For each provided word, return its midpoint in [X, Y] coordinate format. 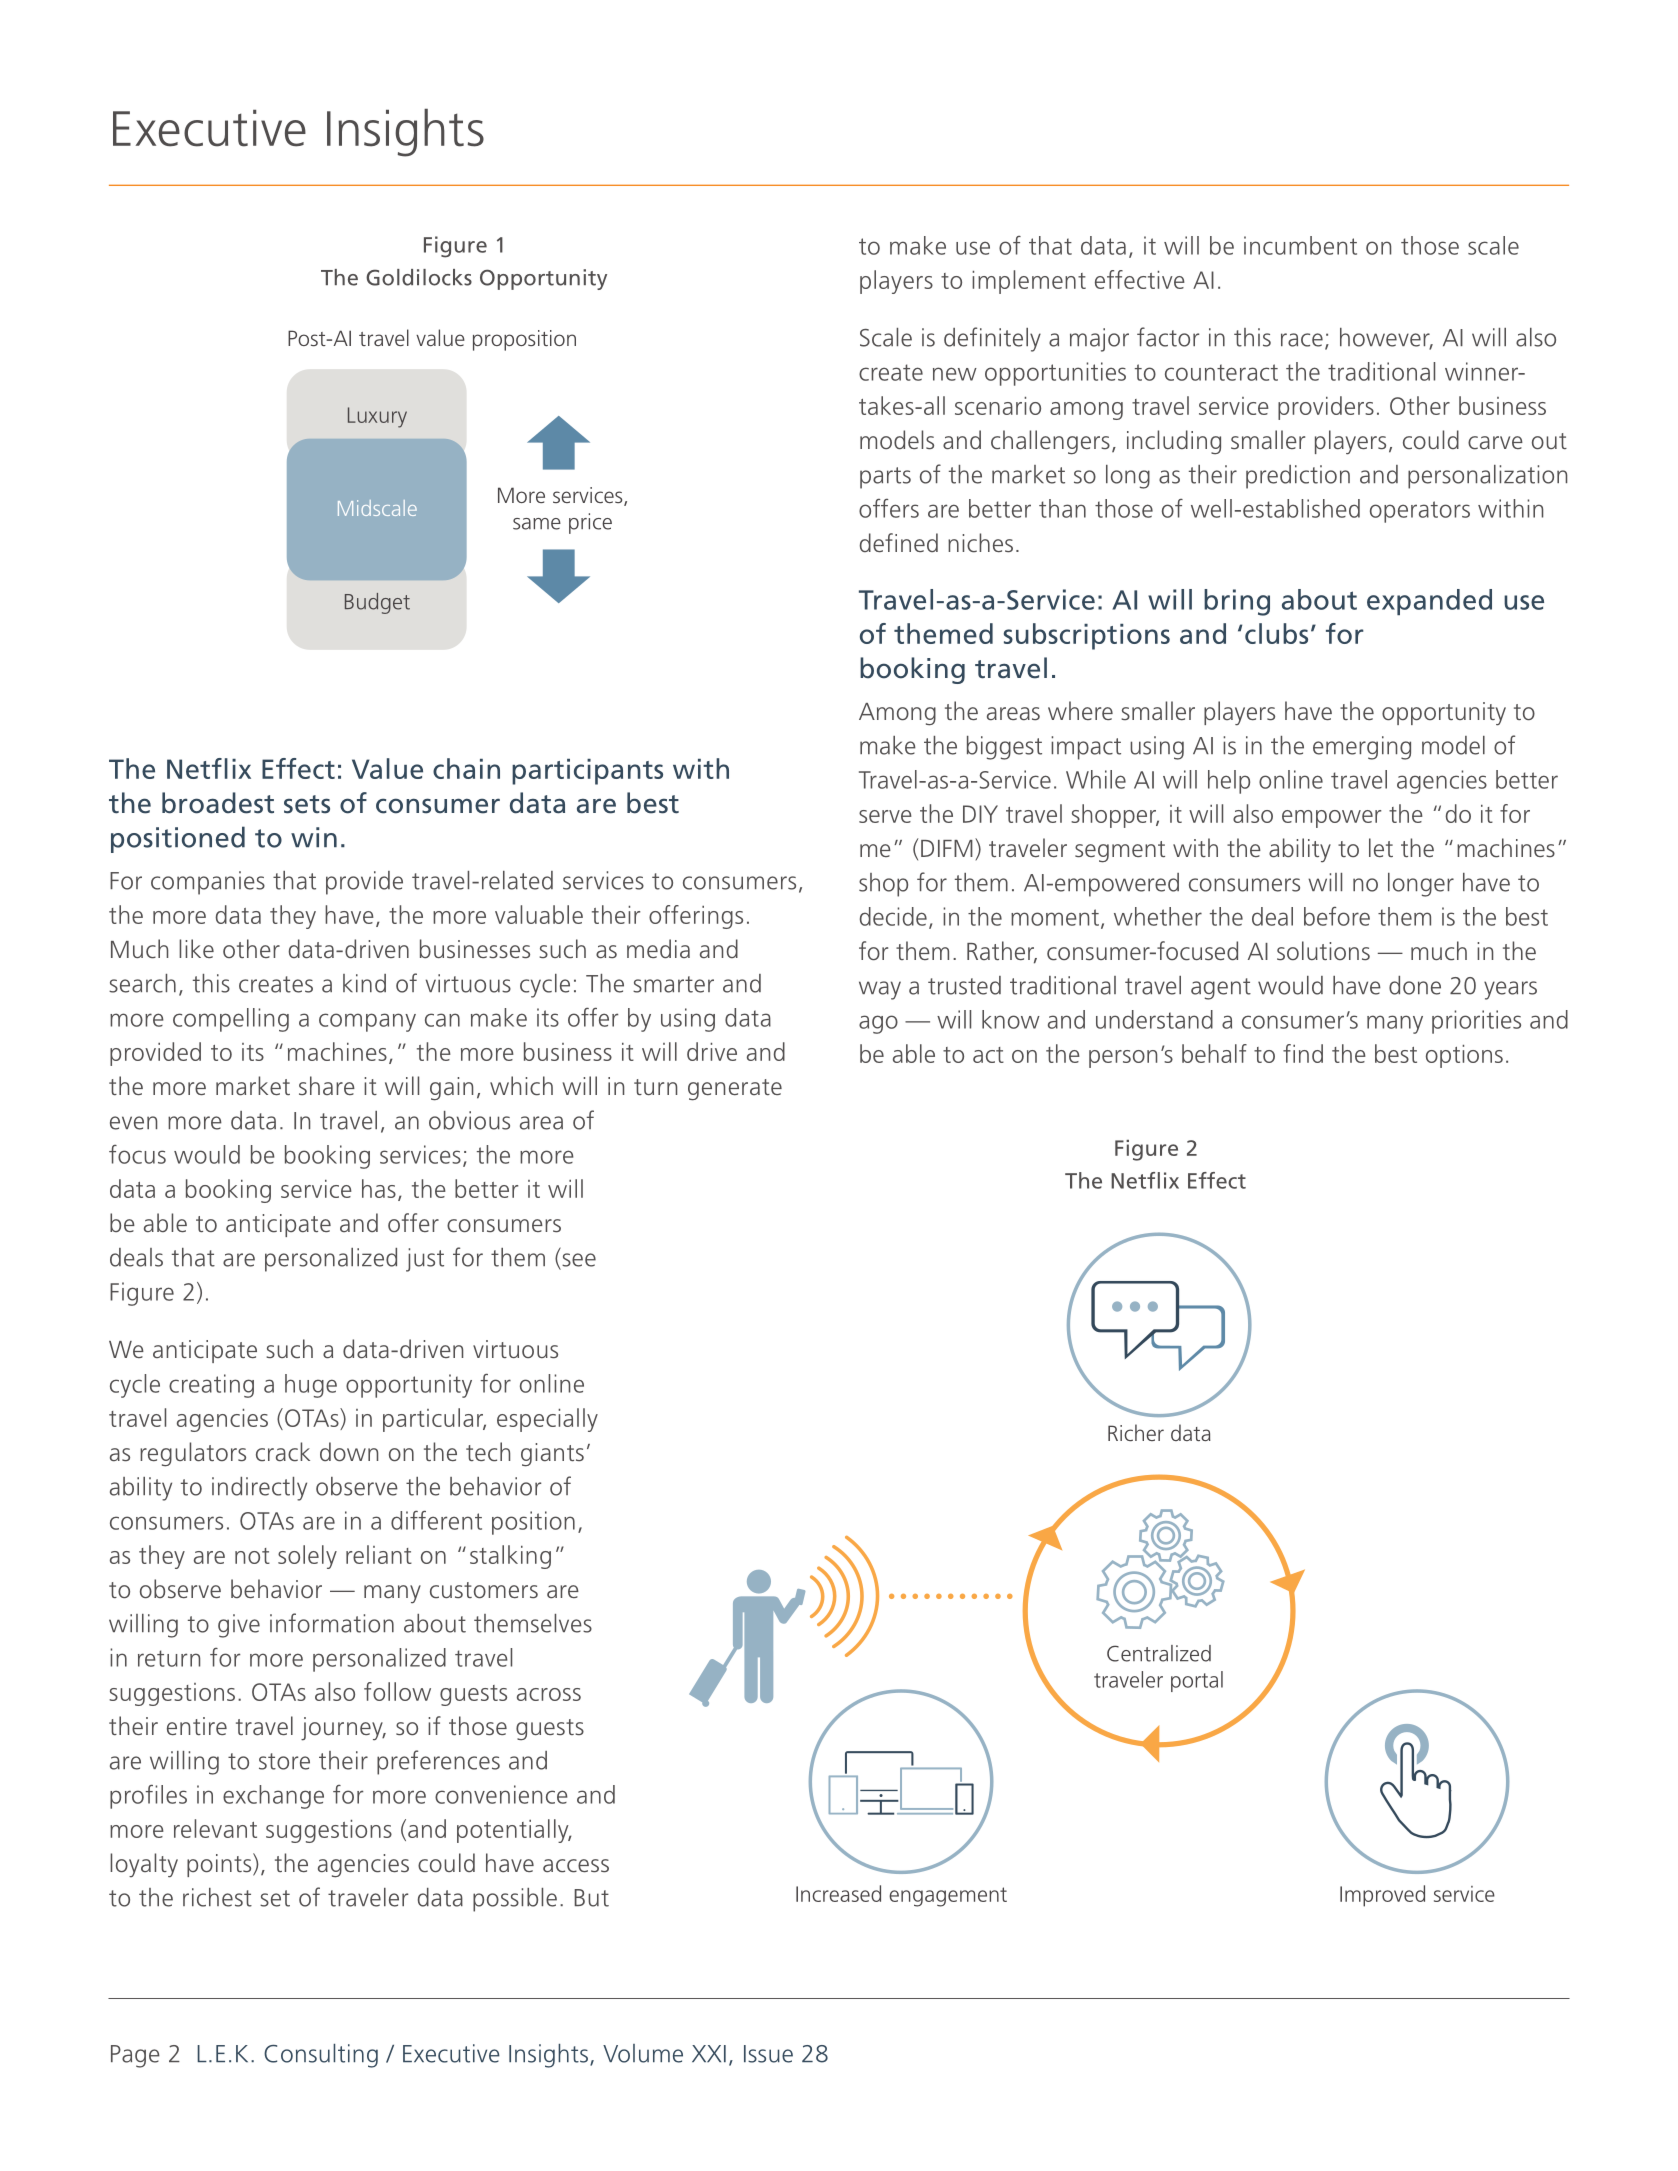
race [1302, 340]
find [1303, 1053]
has [379, 1188]
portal [1197, 1681]
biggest [1004, 748]
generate [735, 1090]
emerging [1362, 748]
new [955, 374]
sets [307, 804]
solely [307, 1557]
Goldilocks [419, 277]
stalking [510, 1557]
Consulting [321, 2056]
